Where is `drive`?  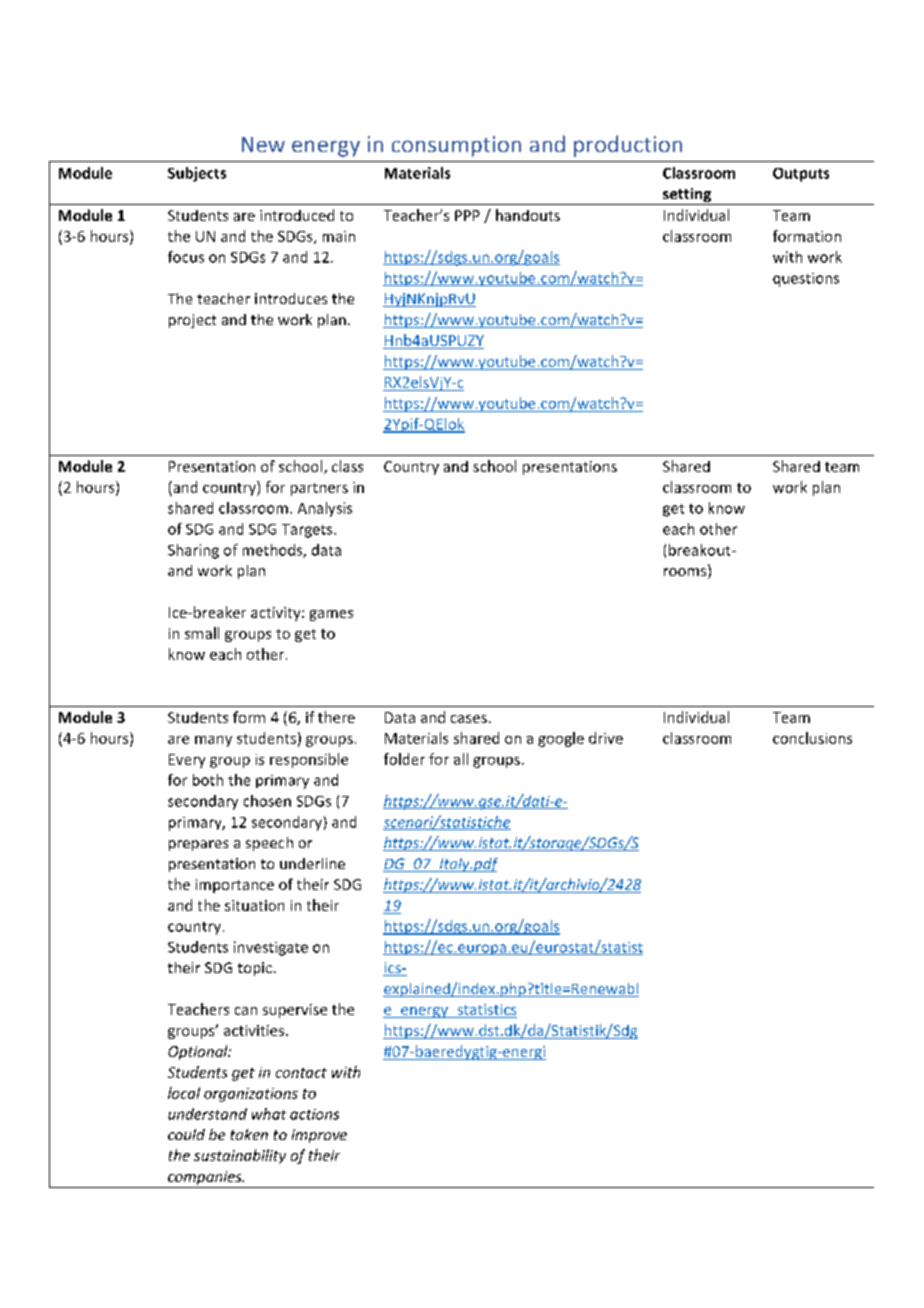
drive is located at coordinates (606, 738).
